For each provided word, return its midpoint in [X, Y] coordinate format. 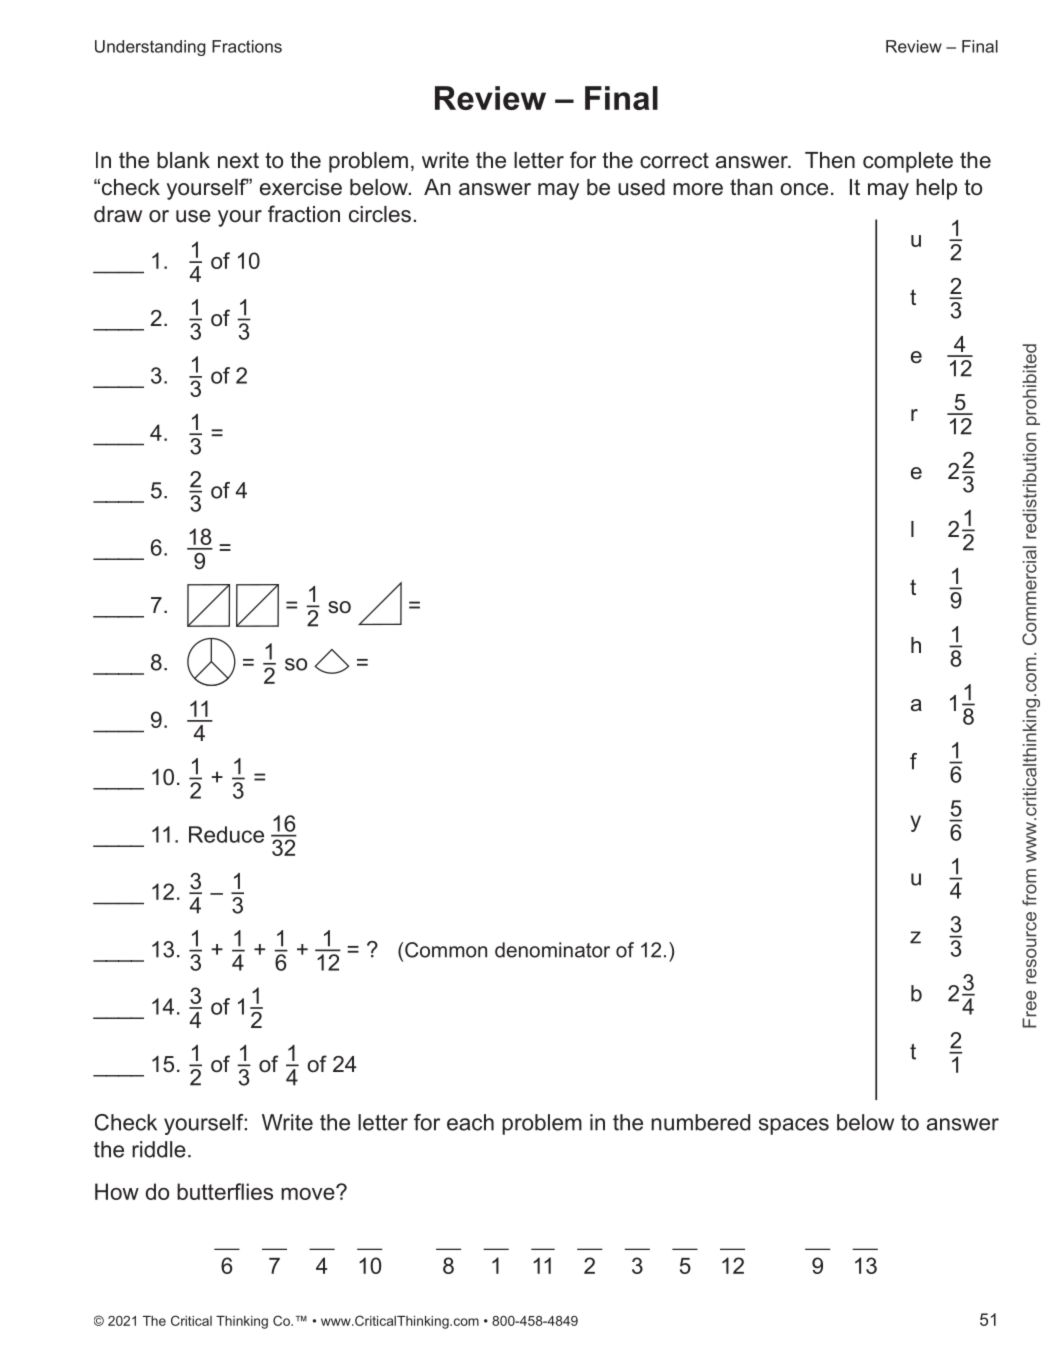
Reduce [226, 834]
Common [446, 950]
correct [674, 160]
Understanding [150, 48]
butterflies [225, 1191]
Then [830, 160]
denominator [552, 950]
